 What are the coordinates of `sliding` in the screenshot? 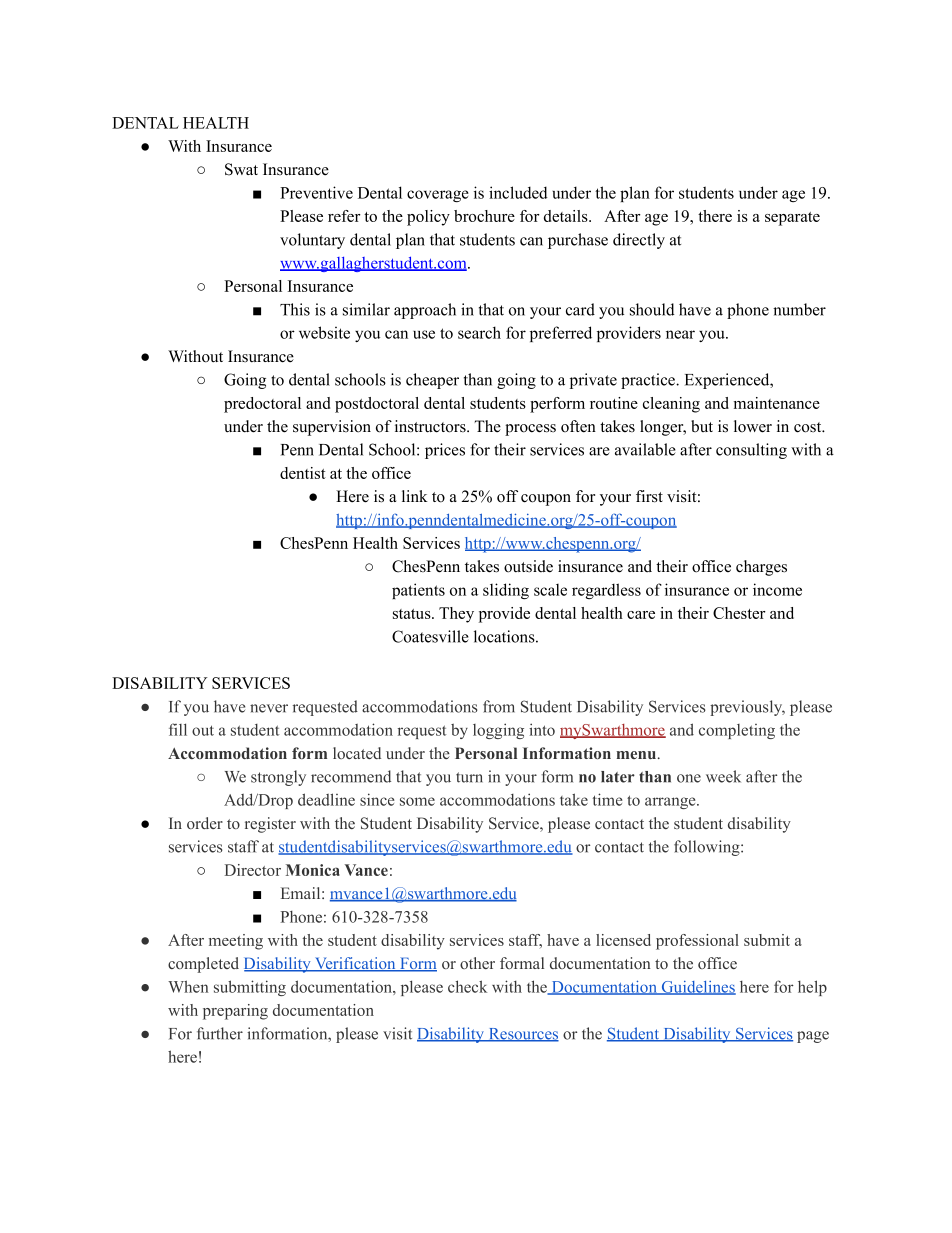 It's located at (506, 591).
